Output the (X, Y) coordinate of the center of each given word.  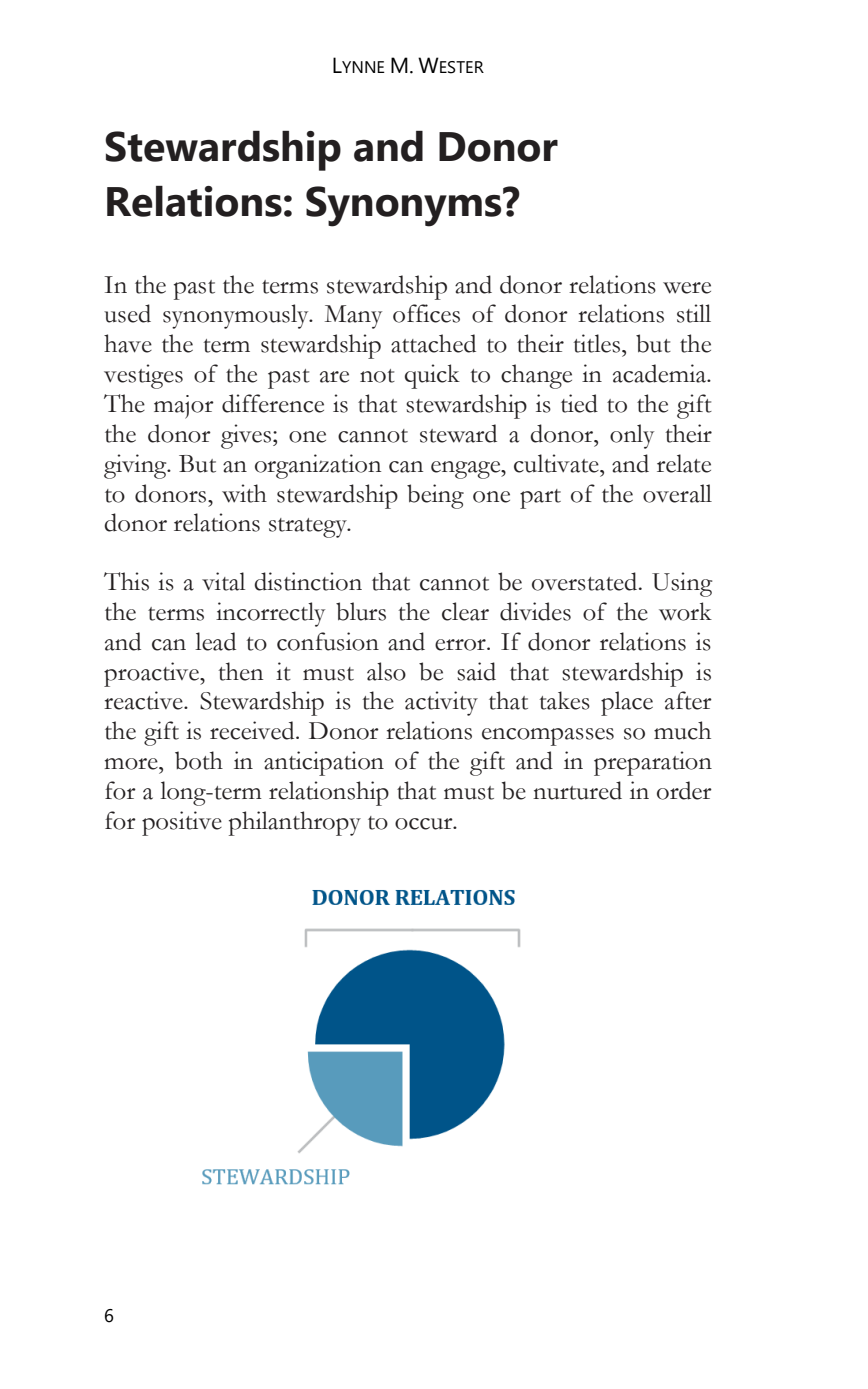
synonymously (237, 316)
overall (677, 493)
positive (182, 823)
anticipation (324, 763)
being (435, 496)
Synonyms (405, 206)
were (687, 288)
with (244, 493)
